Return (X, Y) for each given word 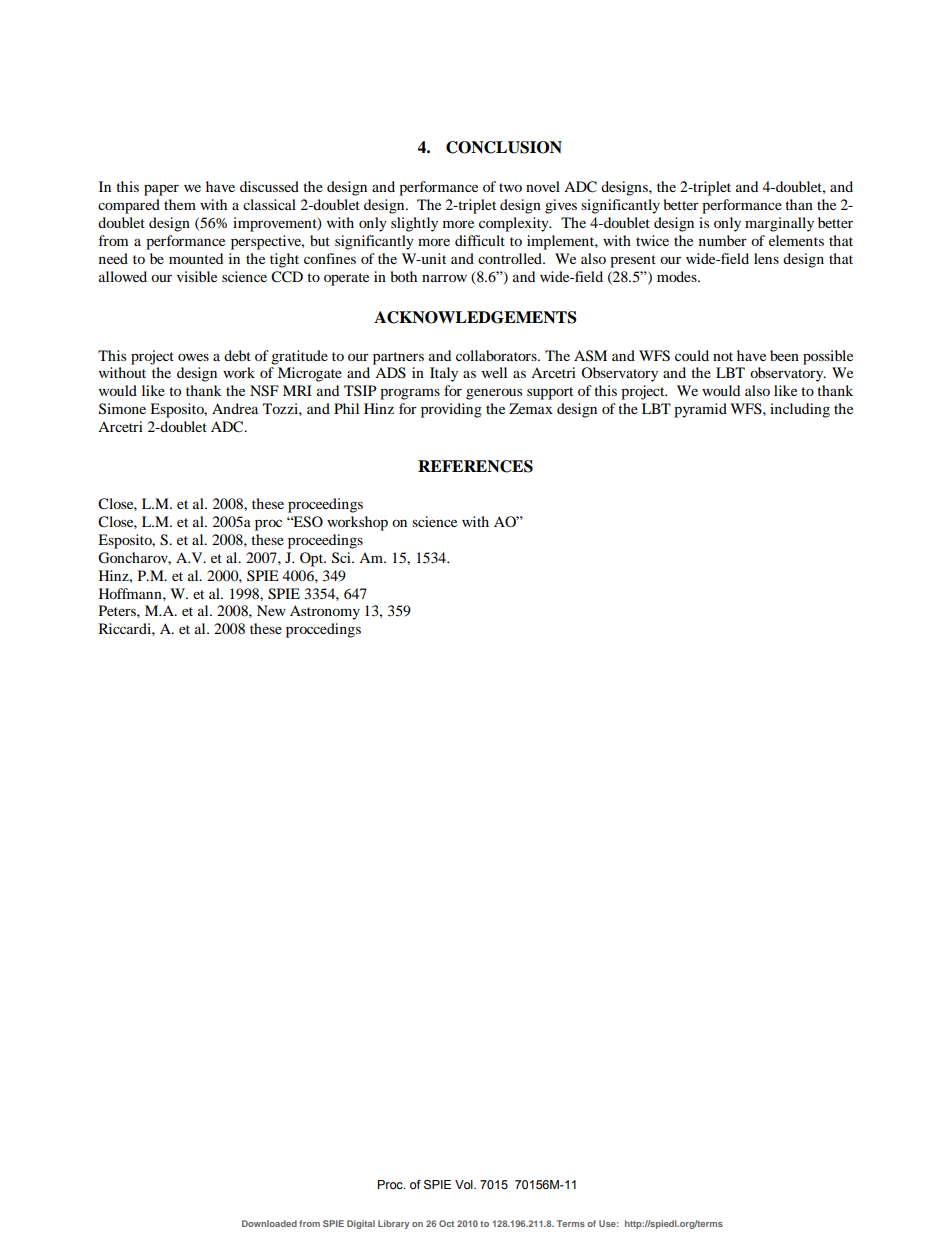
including (800, 410)
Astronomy (325, 612)
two (510, 187)
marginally (779, 224)
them (180, 204)
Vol (465, 1184)
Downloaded (269, 1223)
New (271, 610)
